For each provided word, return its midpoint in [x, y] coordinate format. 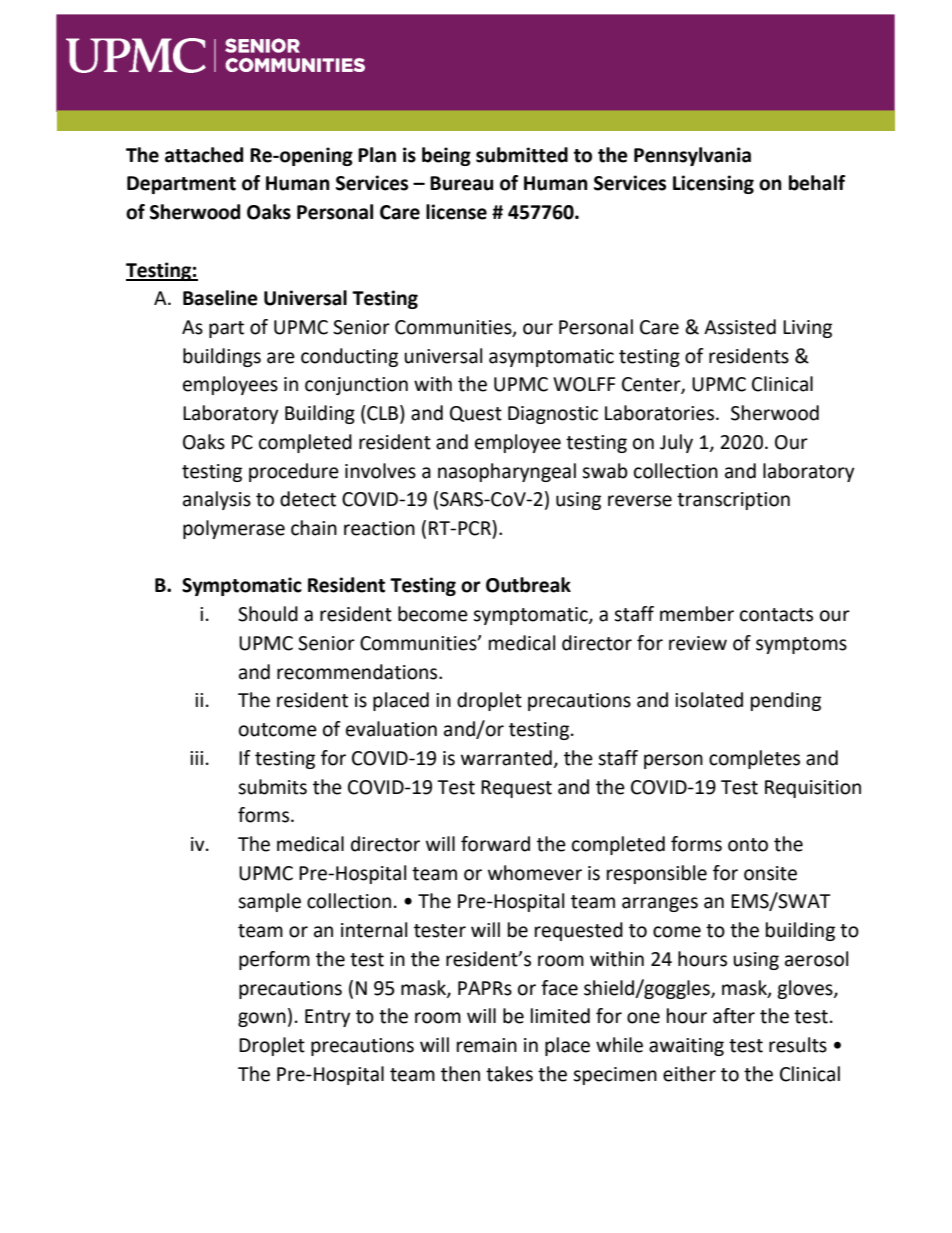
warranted [506, 758]
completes [754, 759]
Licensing [713, 184]
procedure [294, 472]
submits [272, 787]
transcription [733, 501]
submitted [522, 155]
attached [204, 155]
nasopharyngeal [507, 472]
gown [262, 1019]
